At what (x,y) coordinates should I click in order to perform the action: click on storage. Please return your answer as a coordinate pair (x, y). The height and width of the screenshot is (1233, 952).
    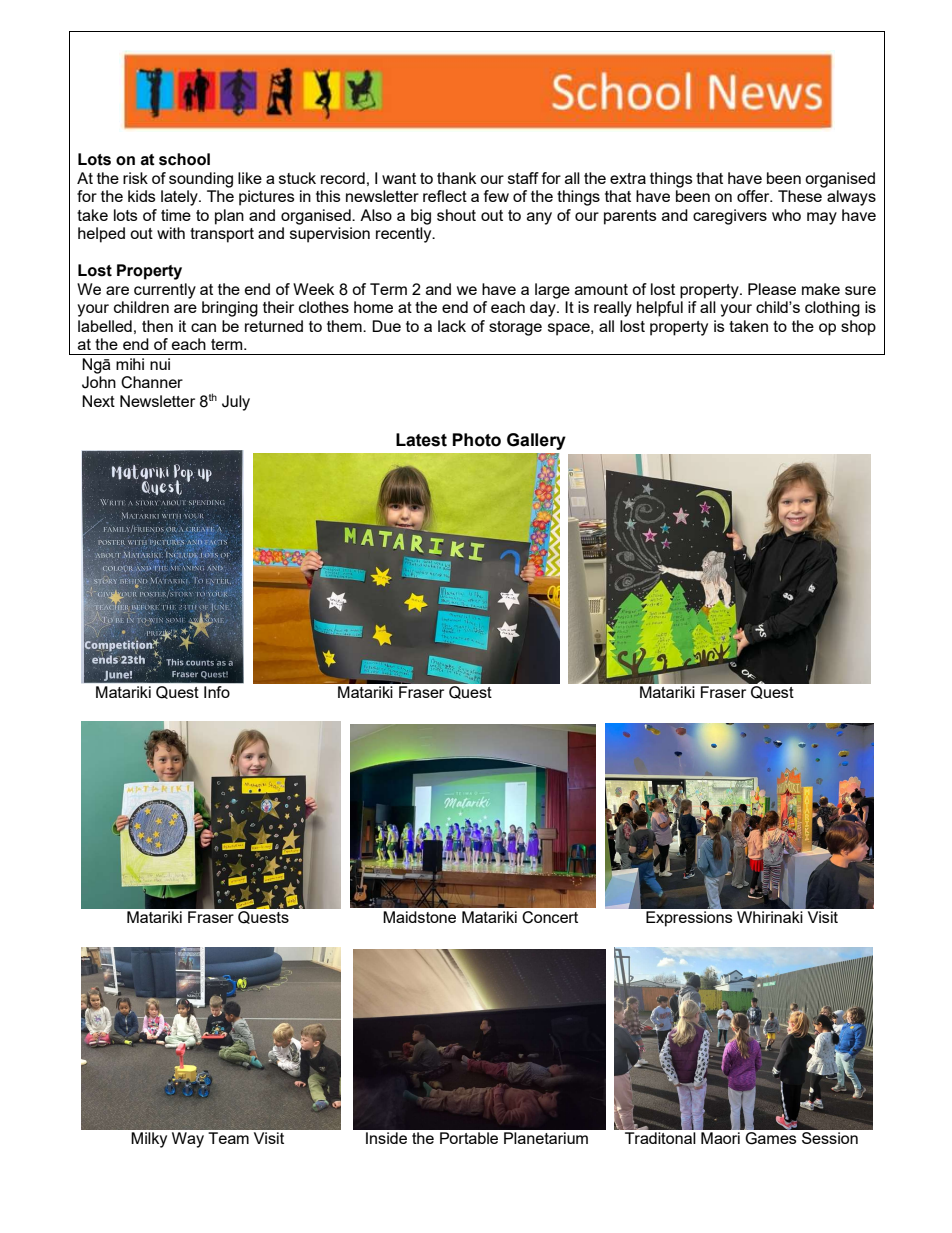
    Looking at the image, I should click on (515, 328).
